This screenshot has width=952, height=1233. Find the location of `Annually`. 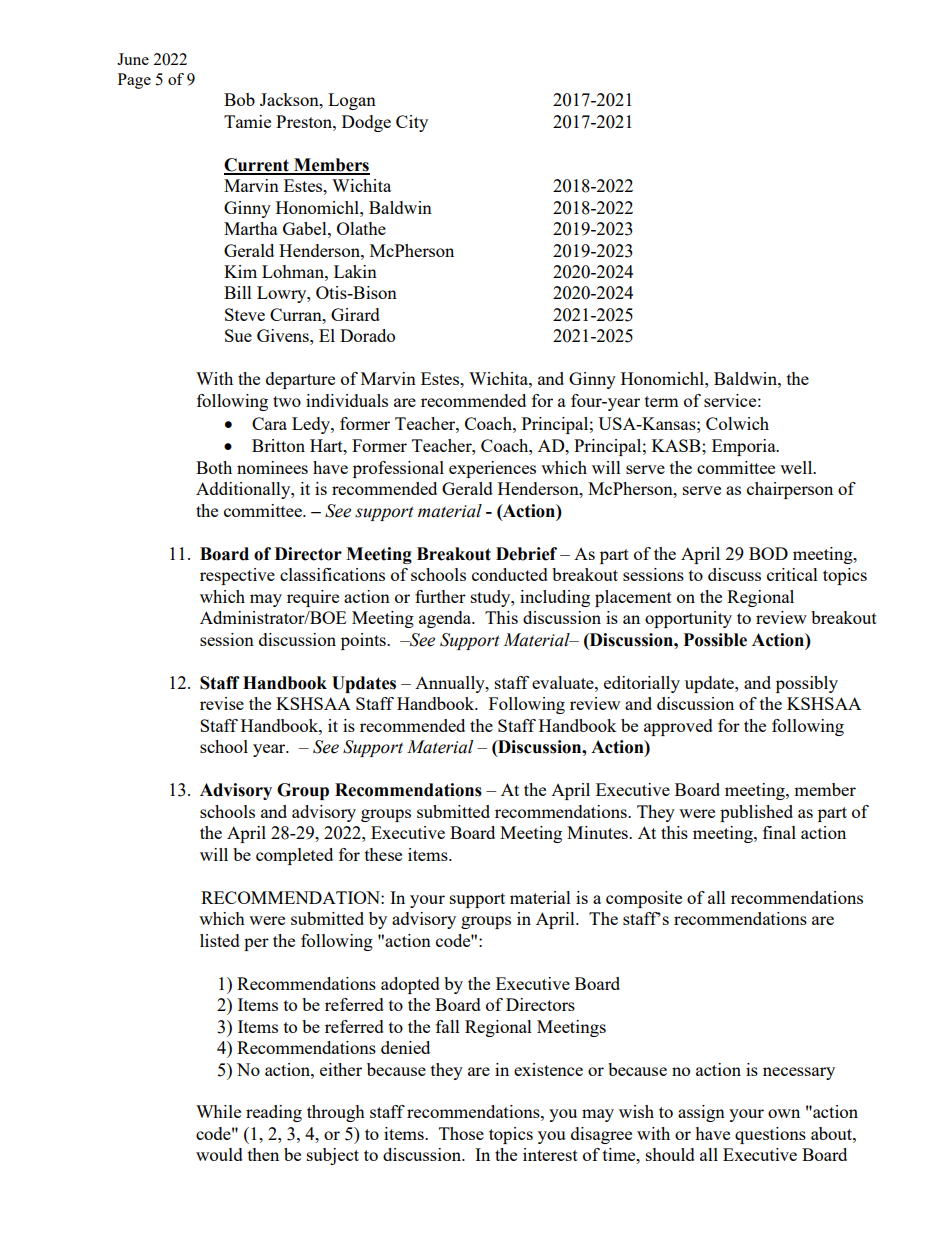

Annually is located at coordinates (451, 684).
